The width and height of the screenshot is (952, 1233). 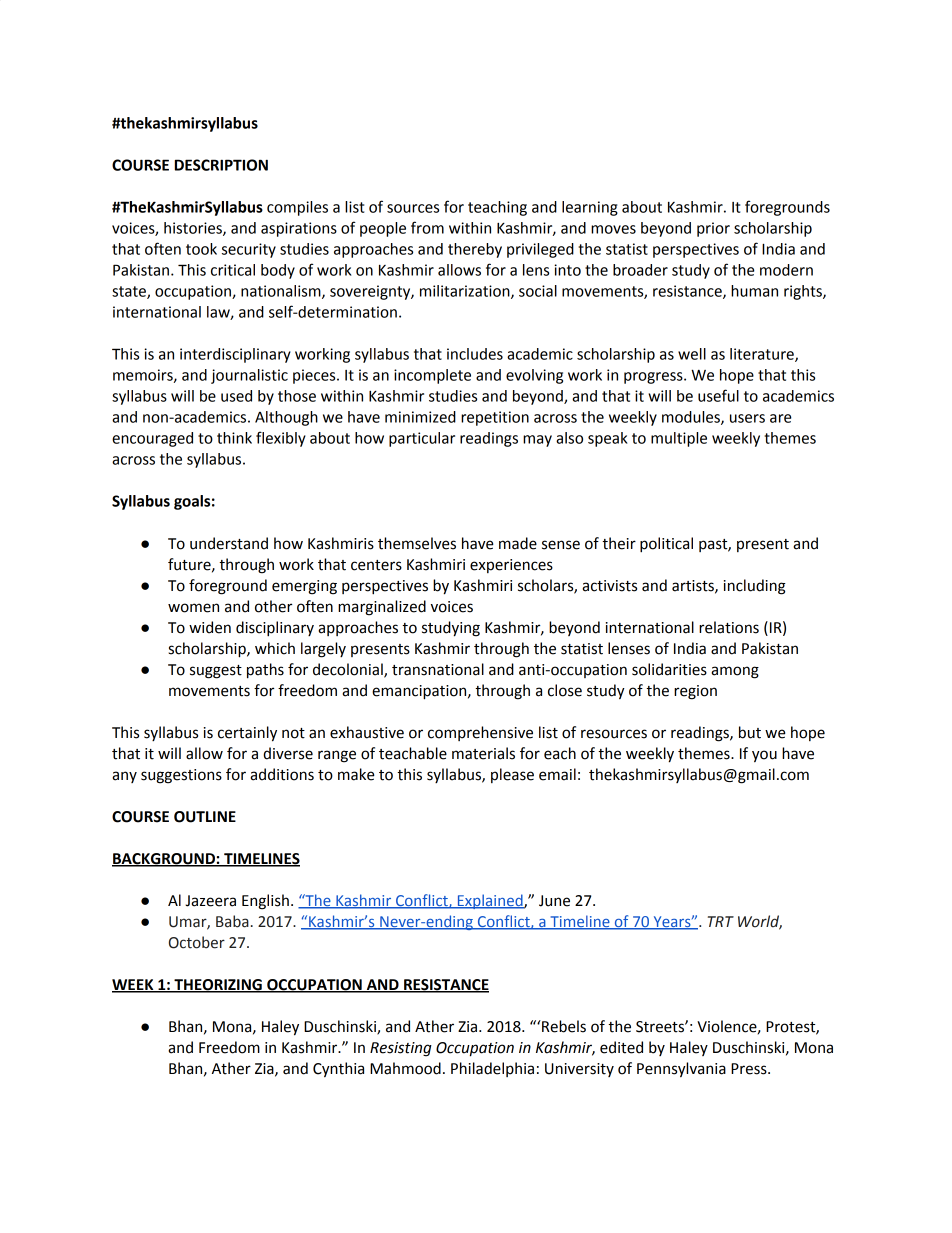 I want to click on transnational, so click(x=438, y=669).
